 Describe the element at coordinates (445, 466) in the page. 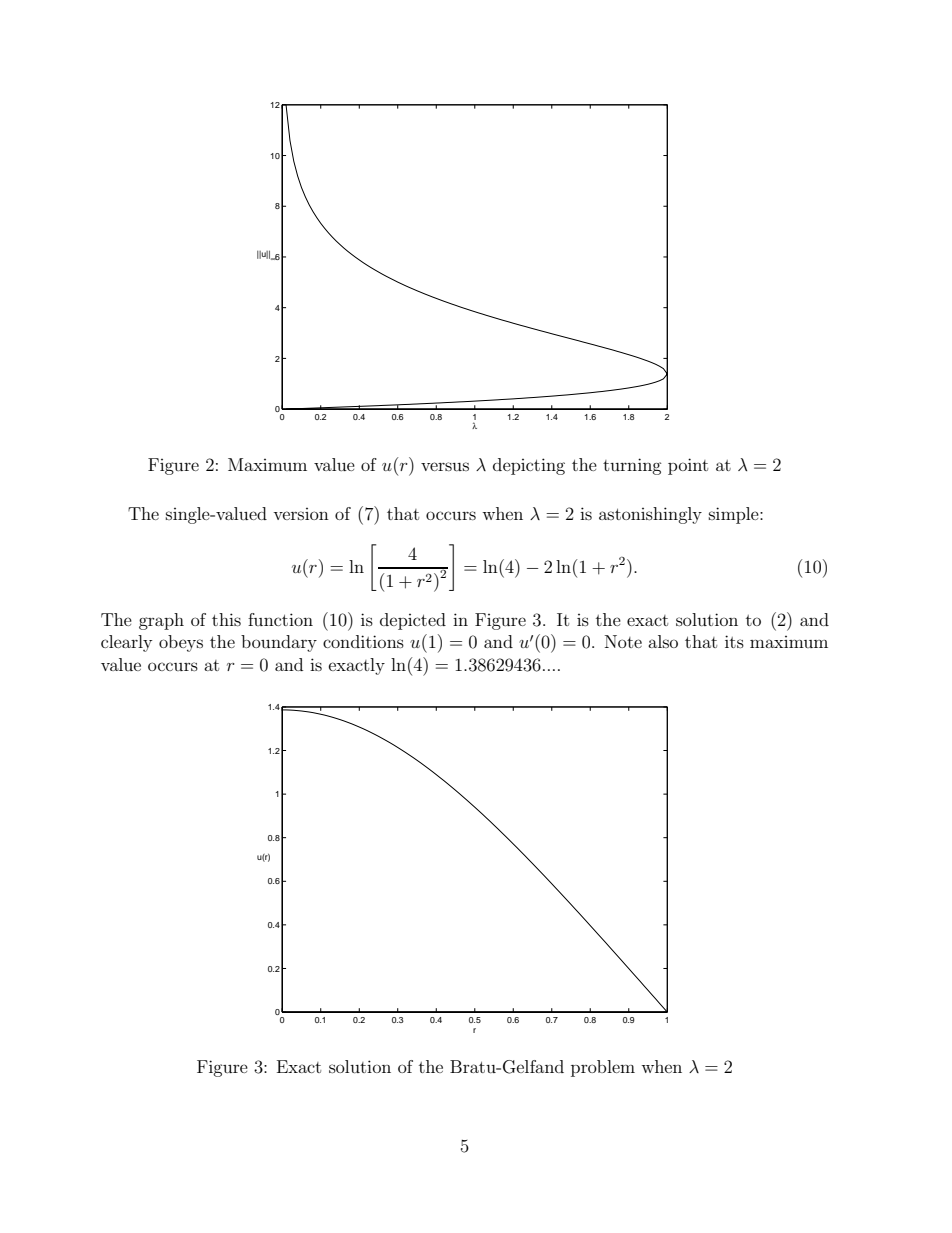

I see `versus` at that location.
